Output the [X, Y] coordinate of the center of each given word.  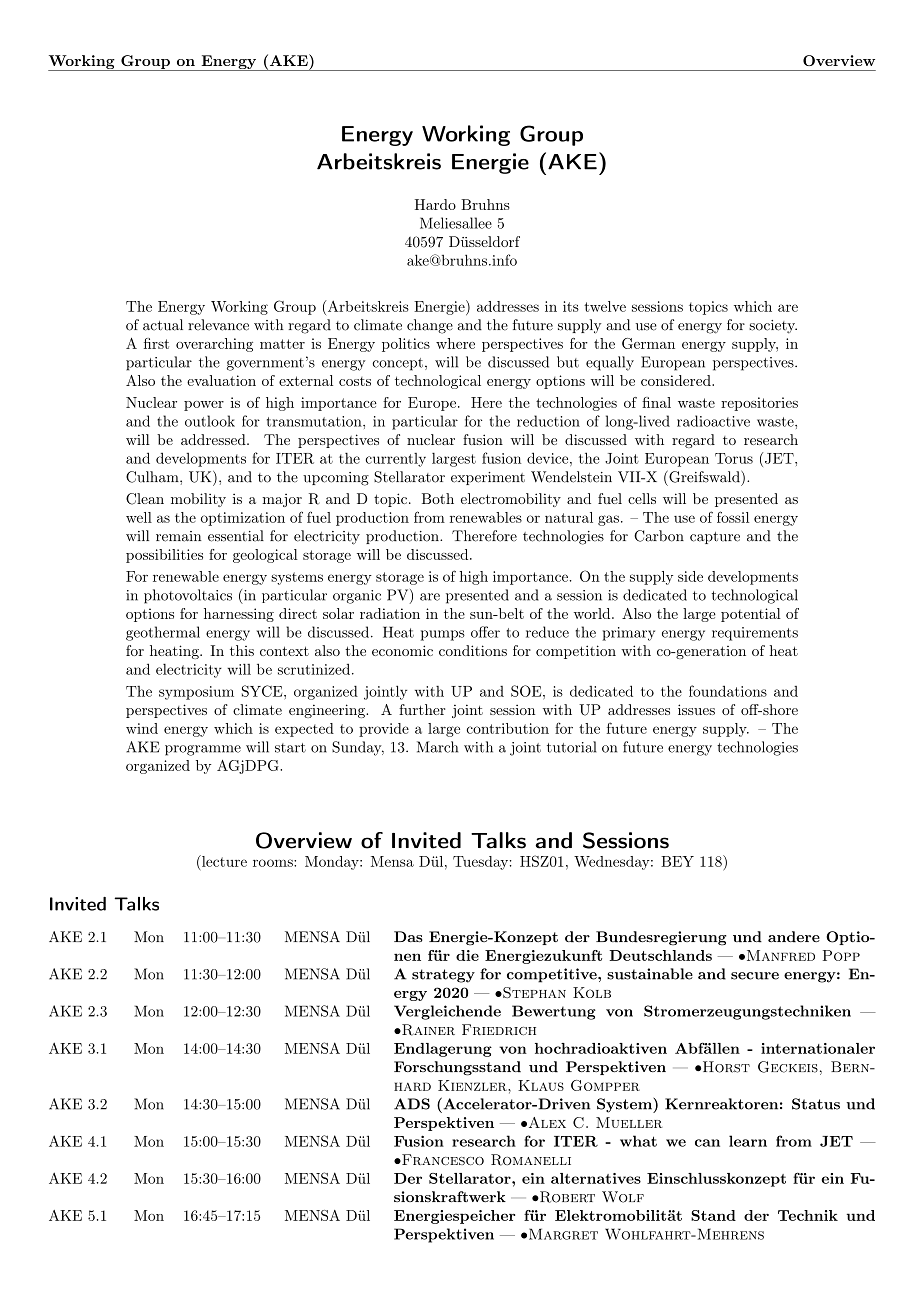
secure [755, 976]
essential [236, 536]
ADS [412, 1104]
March [437, 747]
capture [715, 538]
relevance [218, 325]
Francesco [442, 1159]
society [773, 327]
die [467, 955]
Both [438, 498]
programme [203, 750]
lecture [223, 861]
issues [696, 709]
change [430, 326]
